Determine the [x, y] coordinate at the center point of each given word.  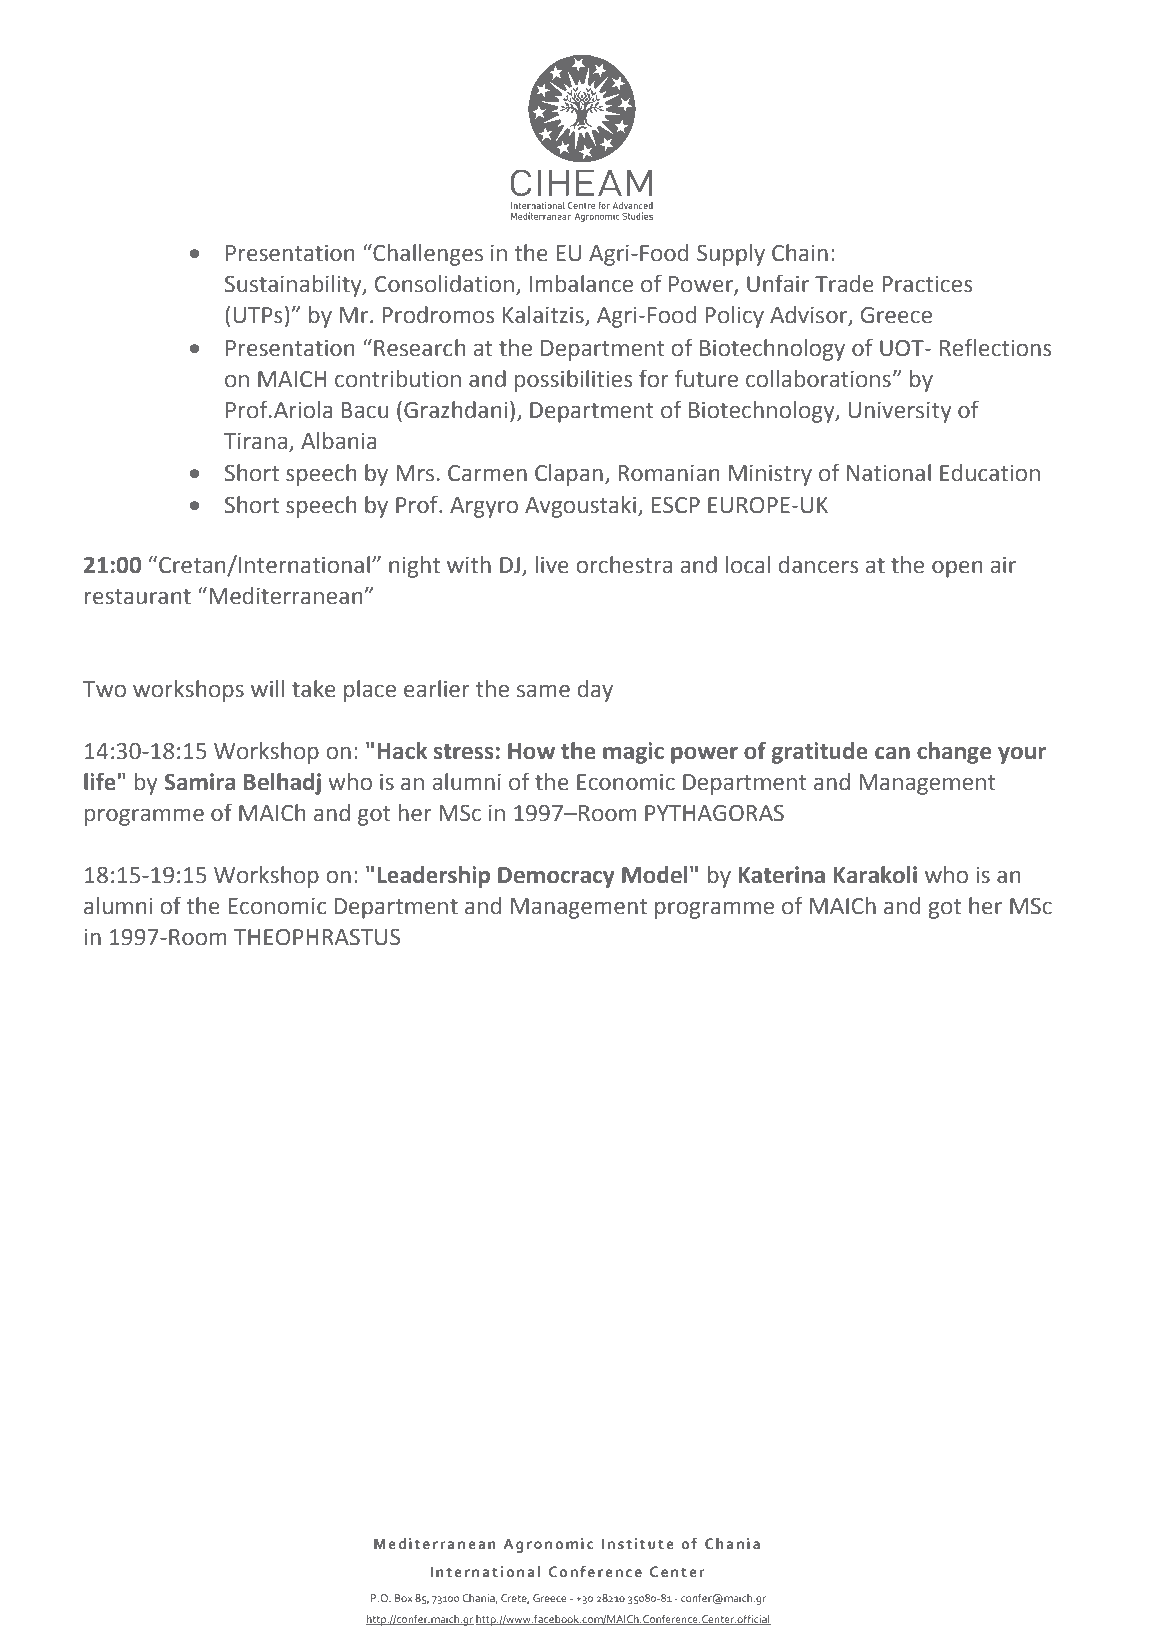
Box [404, 1598]
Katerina [781, 875]
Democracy [556, 877]
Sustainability [294, 286]
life [100, 781]
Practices [927, 284]
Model [655, 875]
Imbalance [581, 284]
